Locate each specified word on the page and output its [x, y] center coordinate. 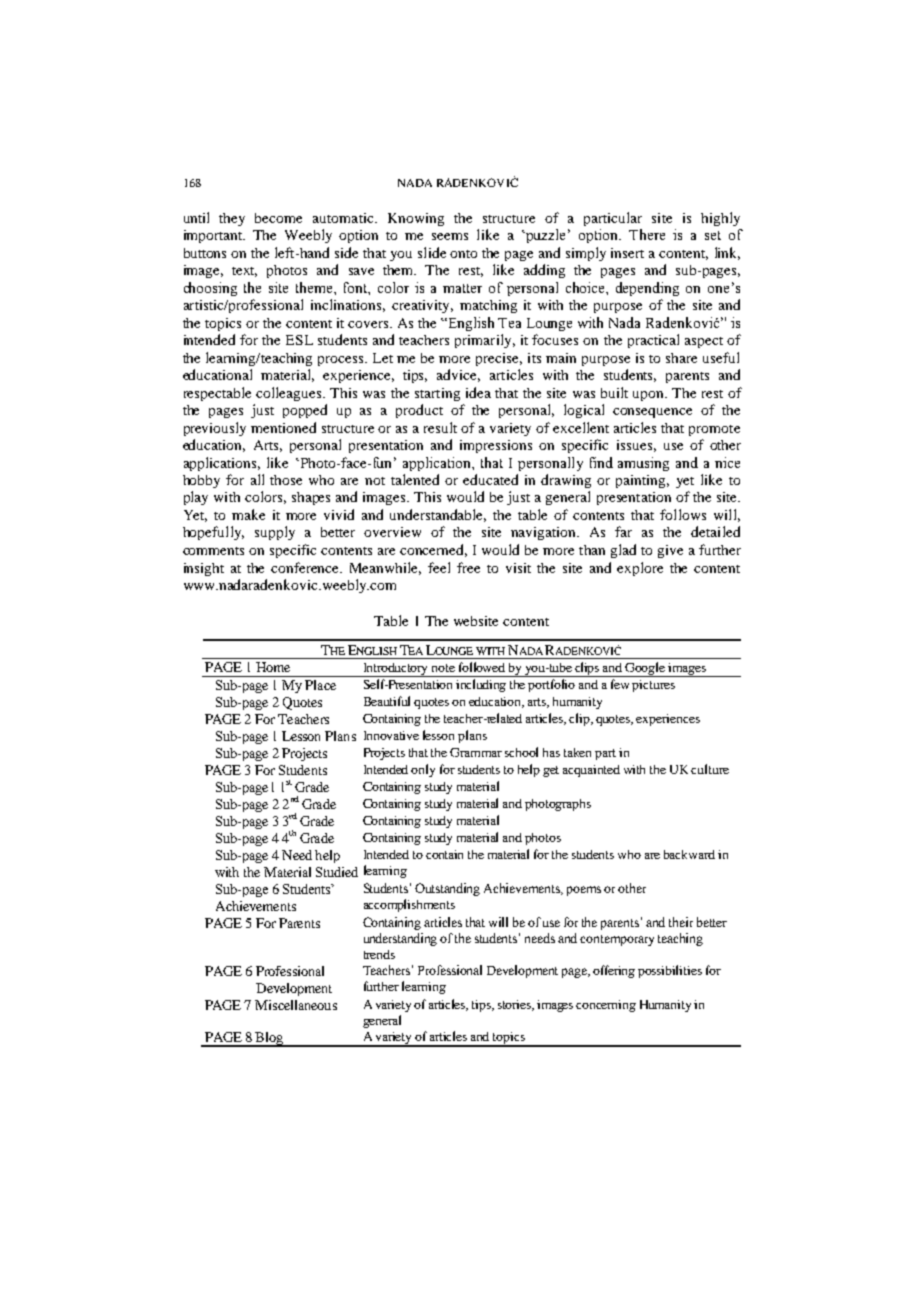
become [278, 218]
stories [515, 1005]
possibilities [670, 971]
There [647, 234]
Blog [269, 1039]
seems [450, 236]
